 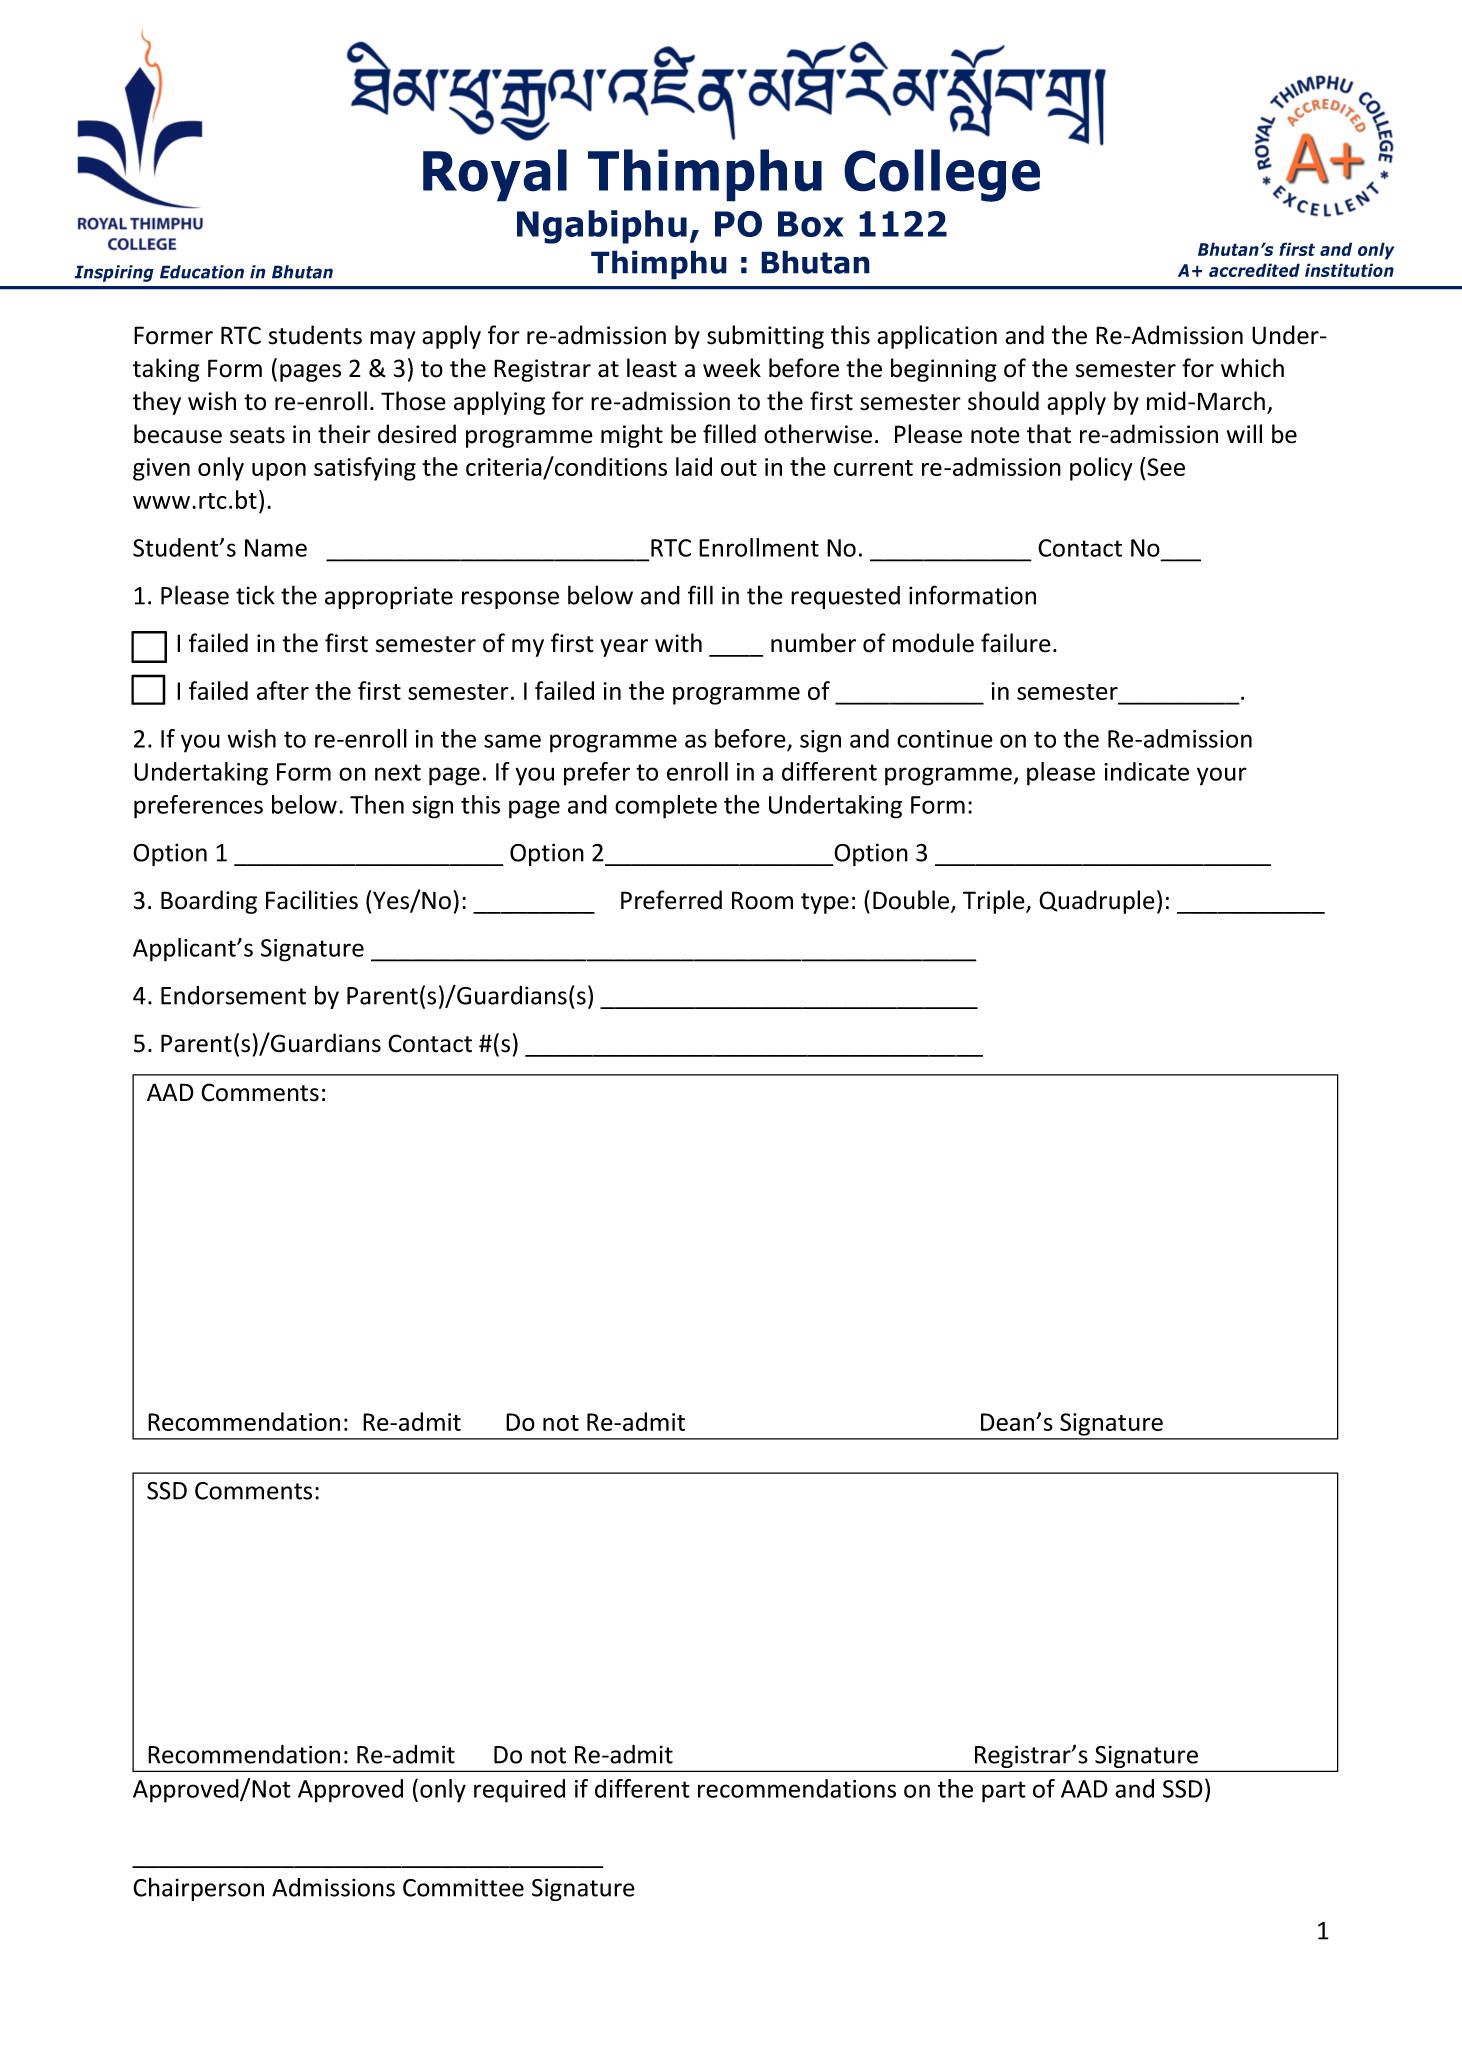 What do you see at coordinates (811, 224) in the image?
I see `Box` at bounding box center [811, 224].
